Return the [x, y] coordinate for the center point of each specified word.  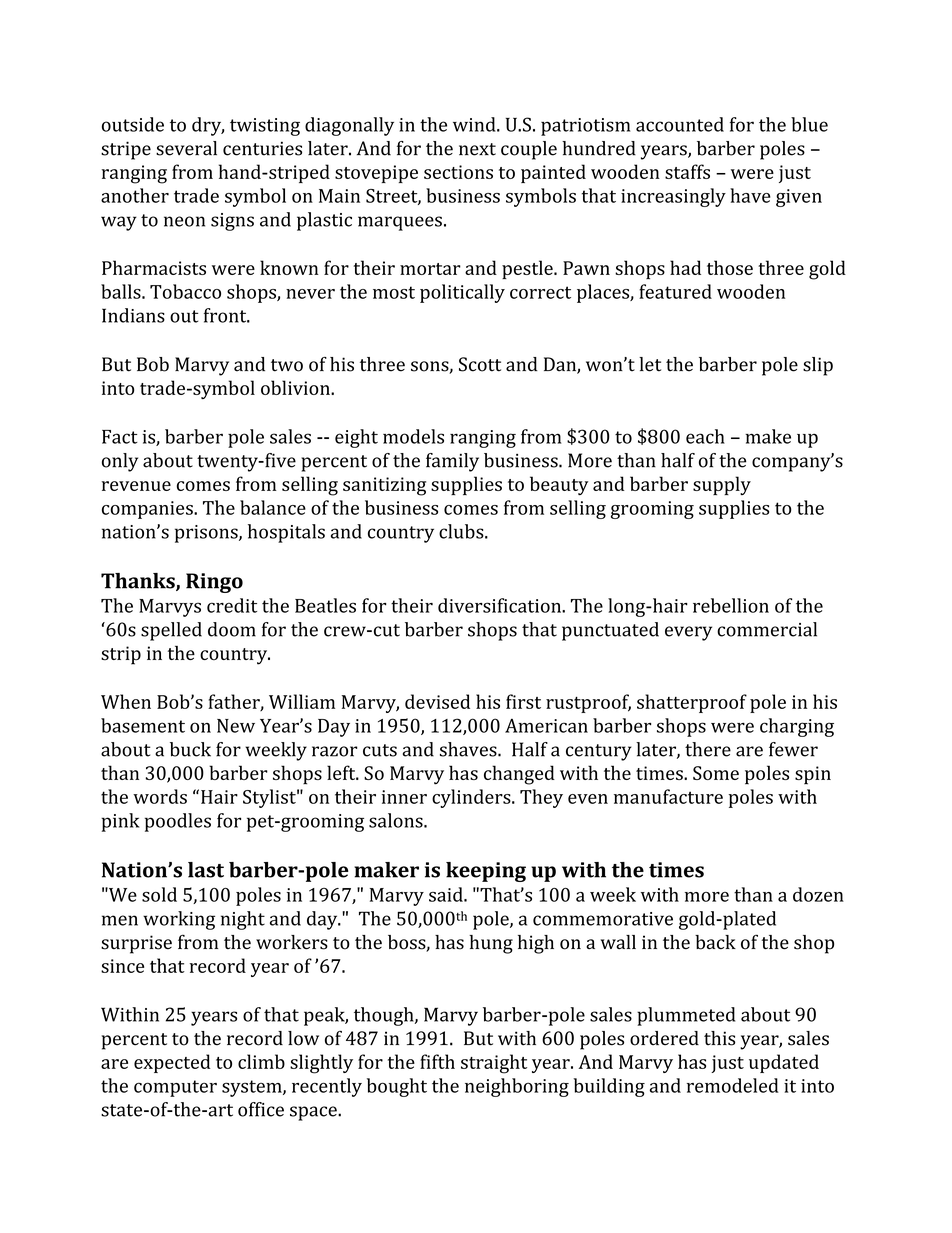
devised [437, 701]
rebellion [731, 605]
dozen [818, 894]
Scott [480, 364]
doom [232, 629]
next [477, 149]
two [287, 365]
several [186, 148]
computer [175, 1088]
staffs [687, 171]
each [705, 436]
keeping [486, 872]
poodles [178, 822]
